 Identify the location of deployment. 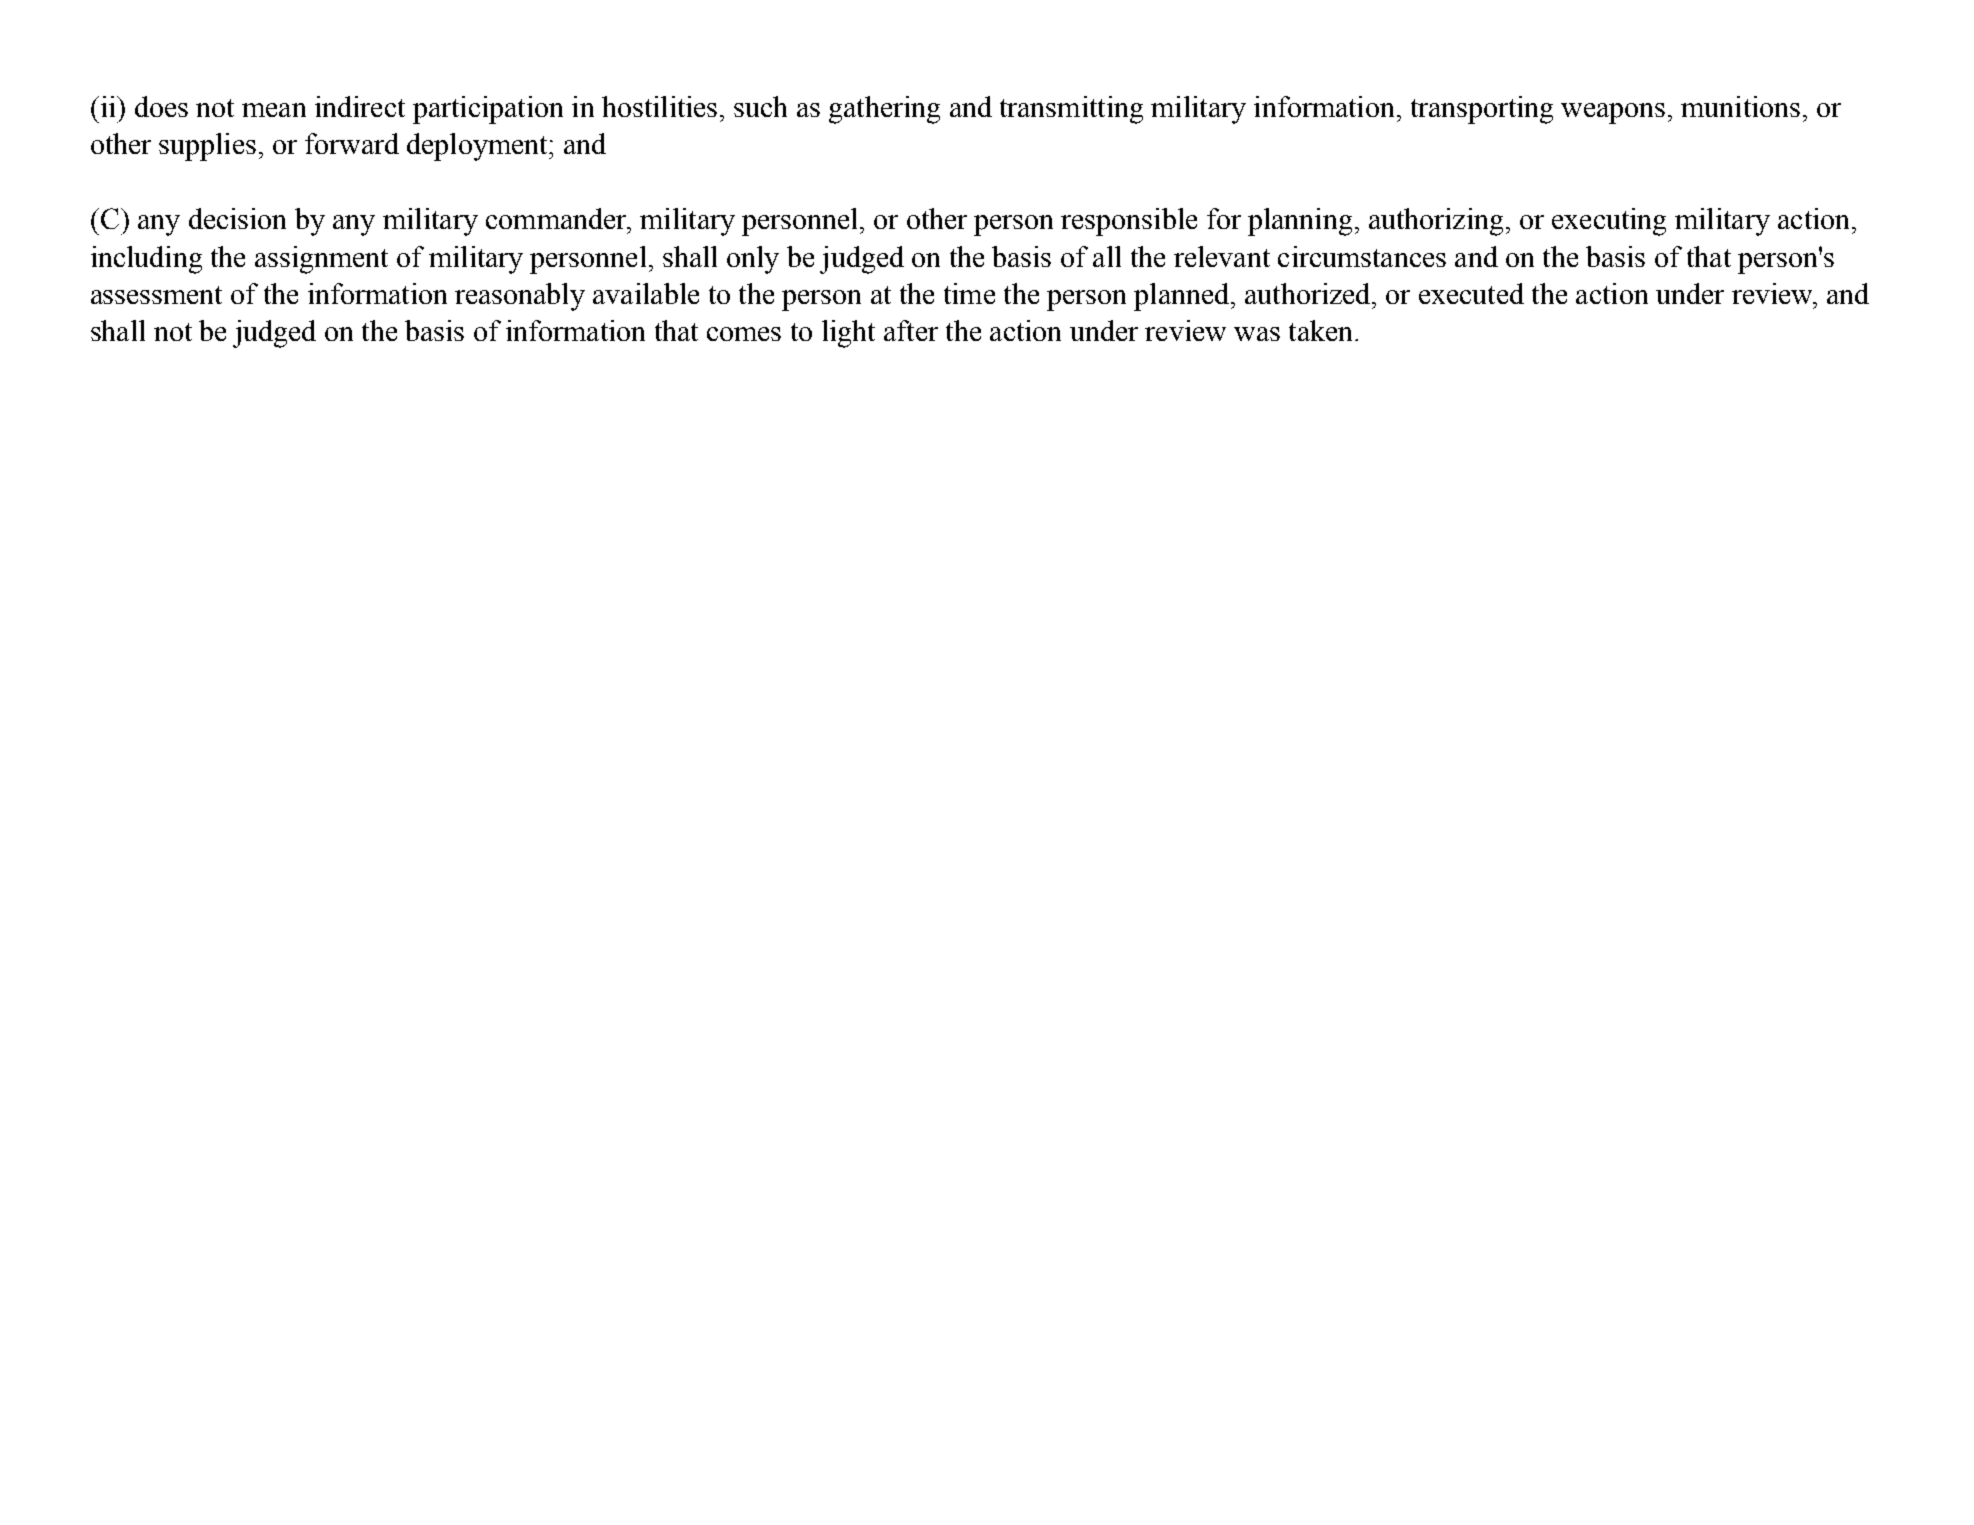
(478, 147).
